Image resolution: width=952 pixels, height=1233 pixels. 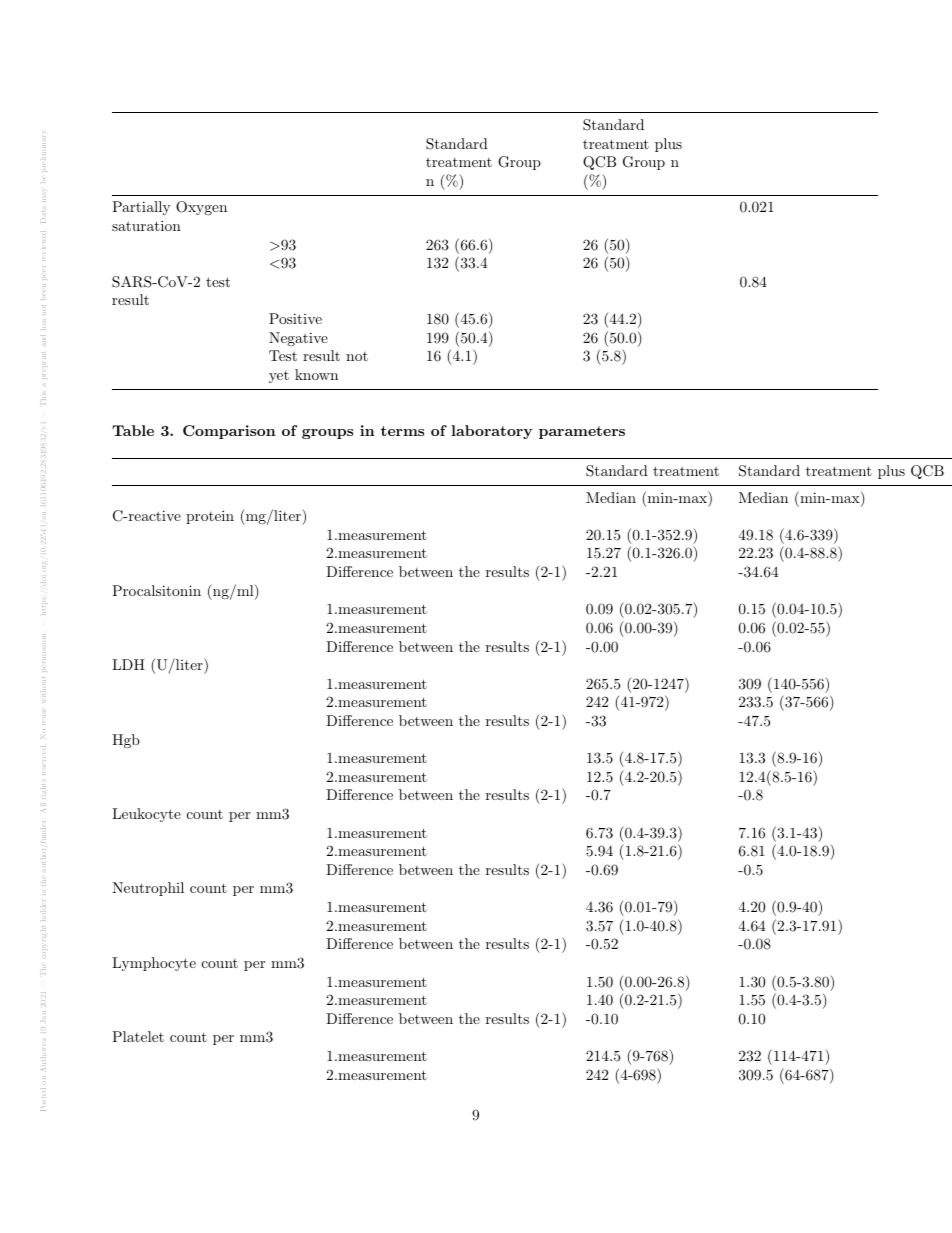 What do you see at coordinates (133, 430) in the screenshot?
I see `Table` at bounding box center [133, 430].
